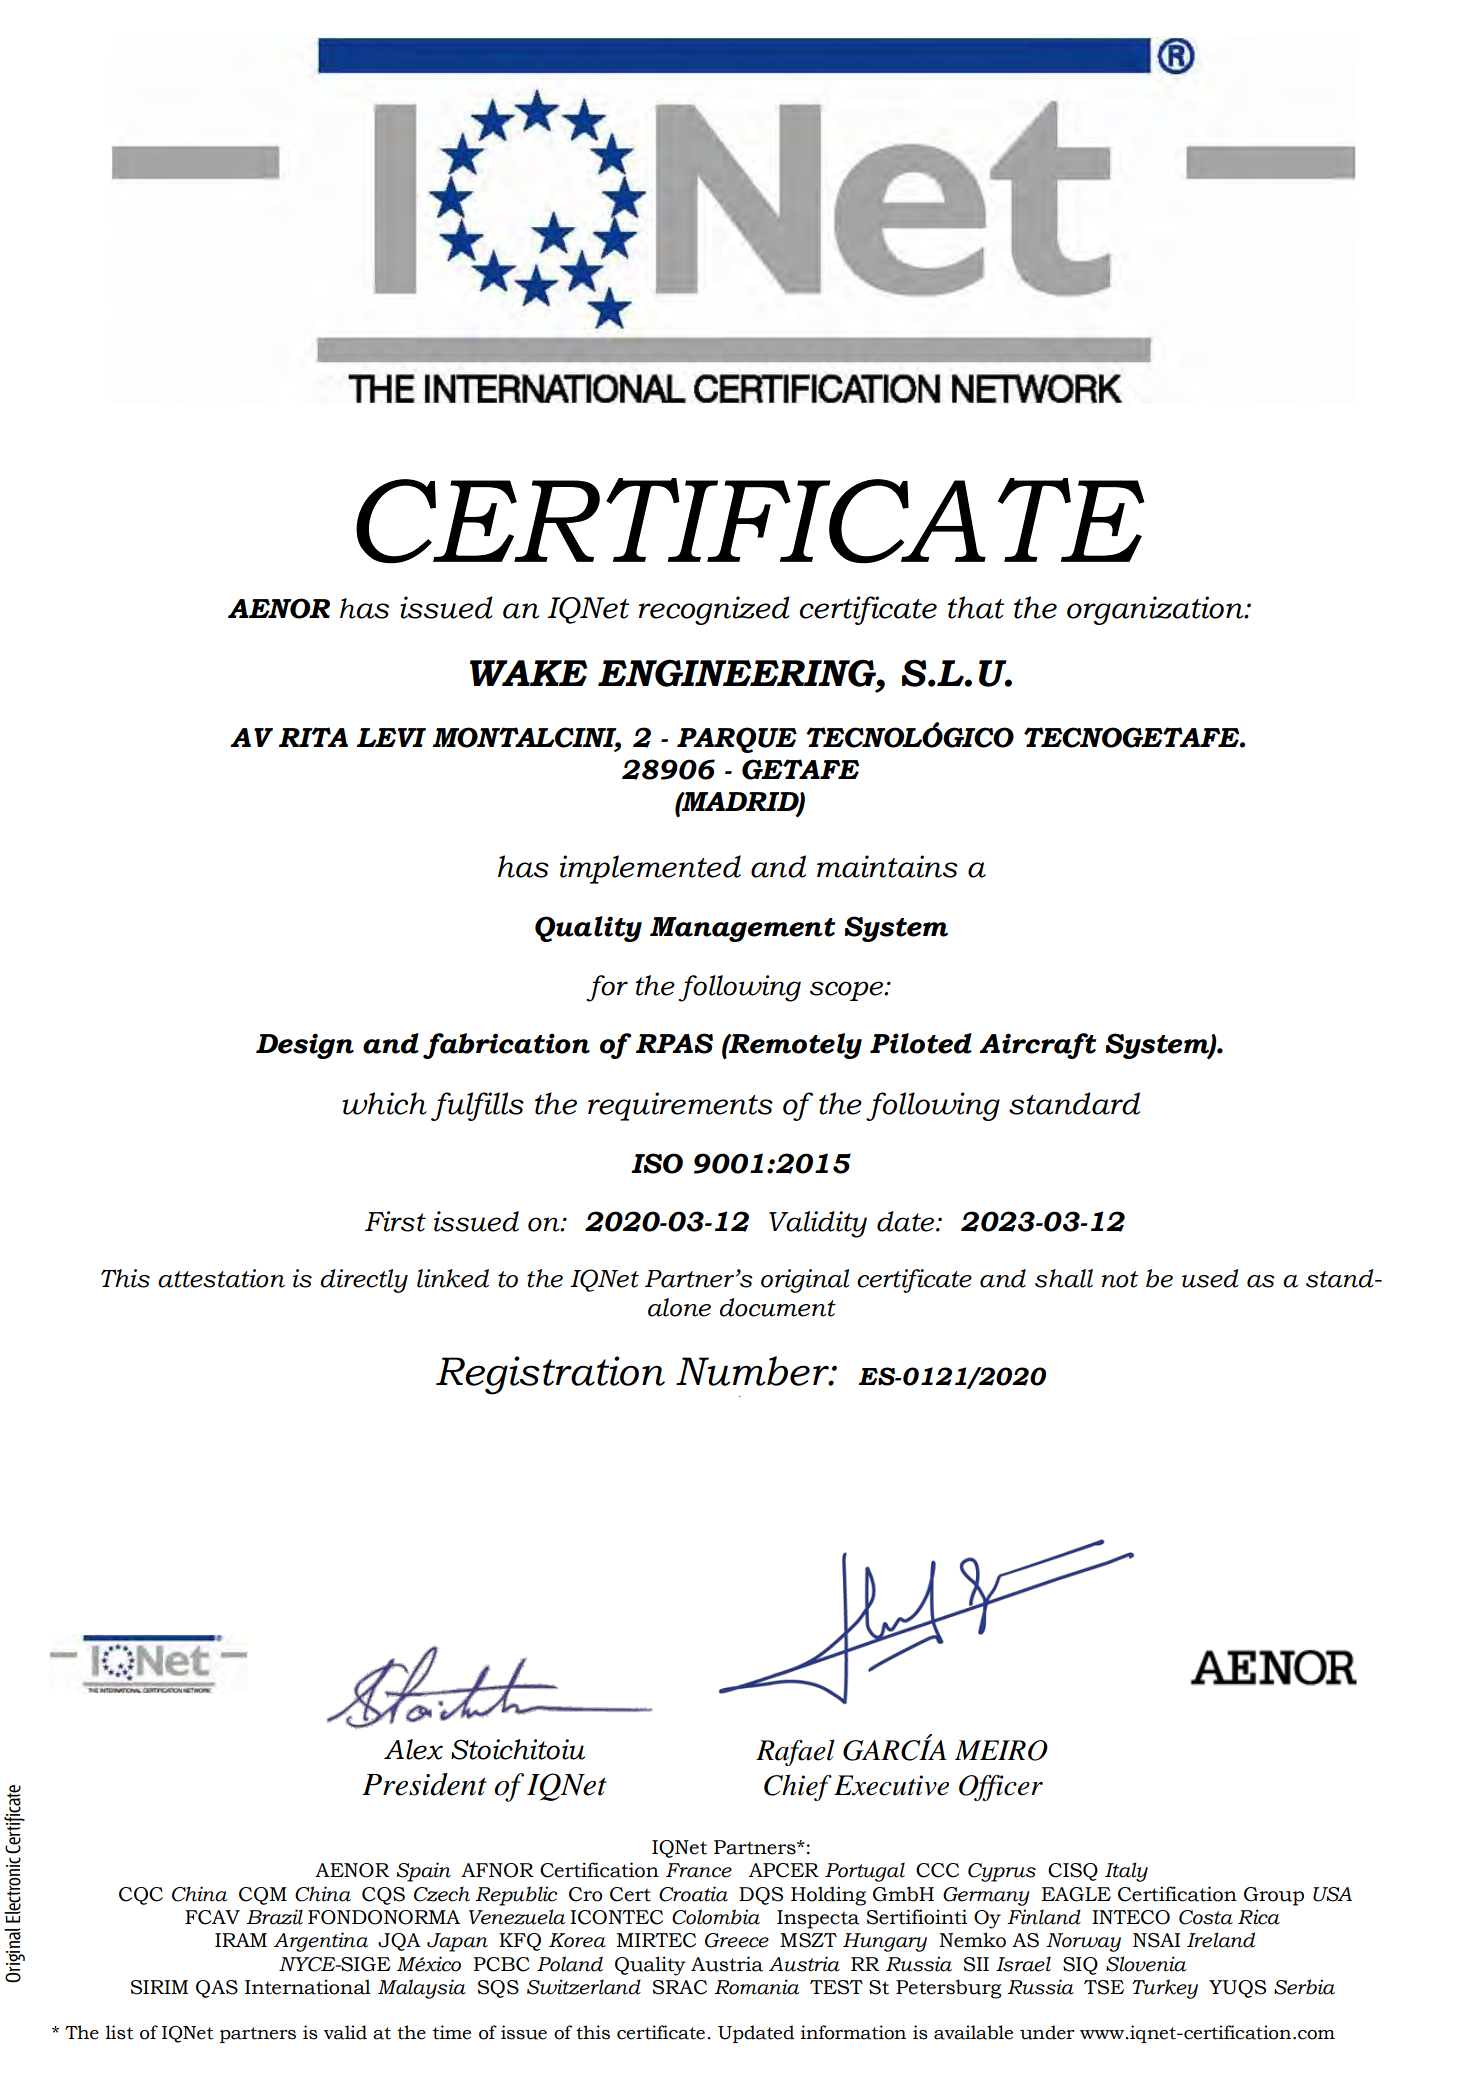 This screenshot has height=2092, width=1480. Describe the element at coordinates (1165, 1989) in the screenshot. I see `Turkey` at that location.
